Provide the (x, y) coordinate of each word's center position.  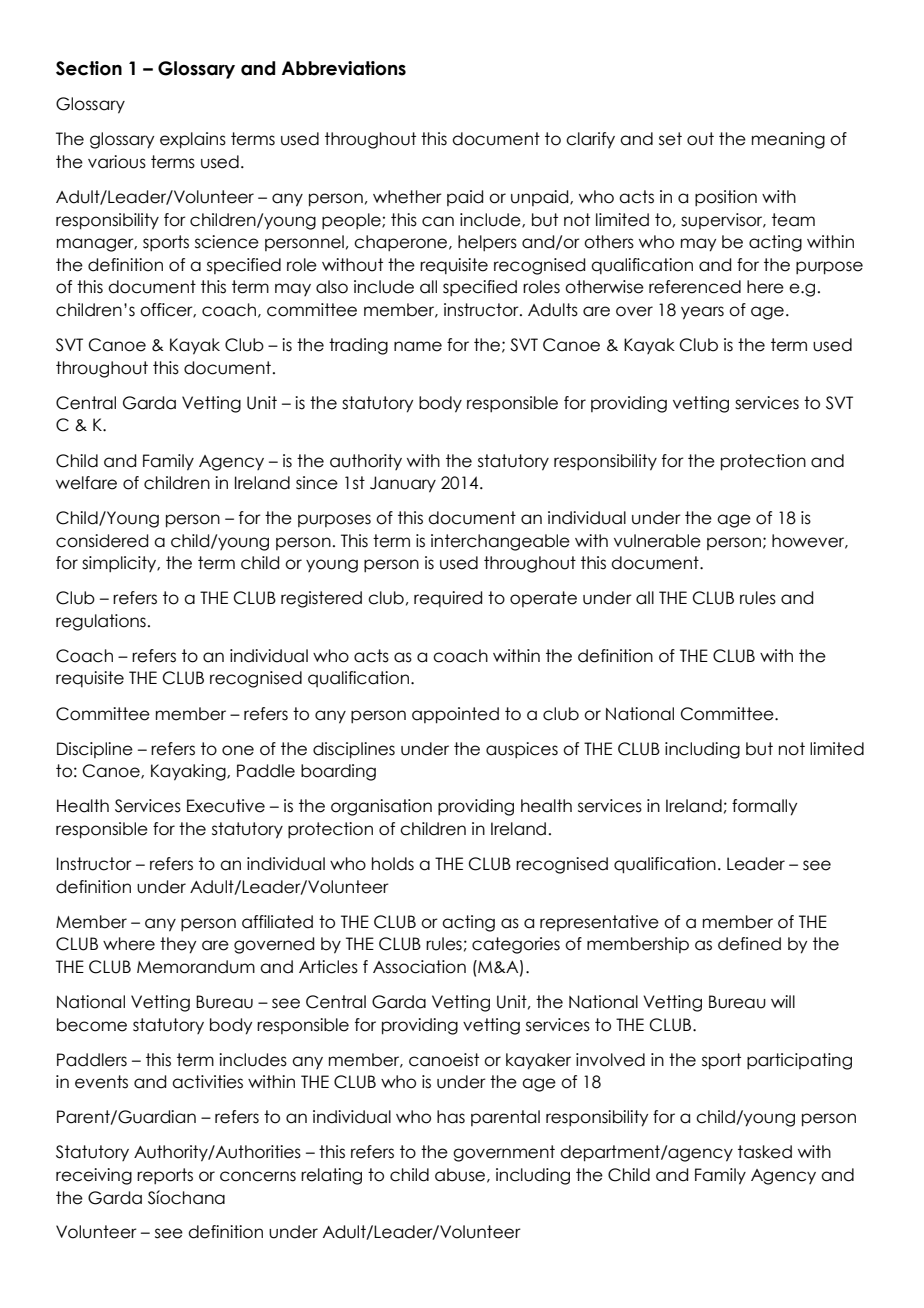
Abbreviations (344, 68)
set (670, 139)
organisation (381, 807)
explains (193, 140)
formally (764, 807)
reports (165, 1176)
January (403, 484)
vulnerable (657, 541)
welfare (86, 483)
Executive (226, 806)
